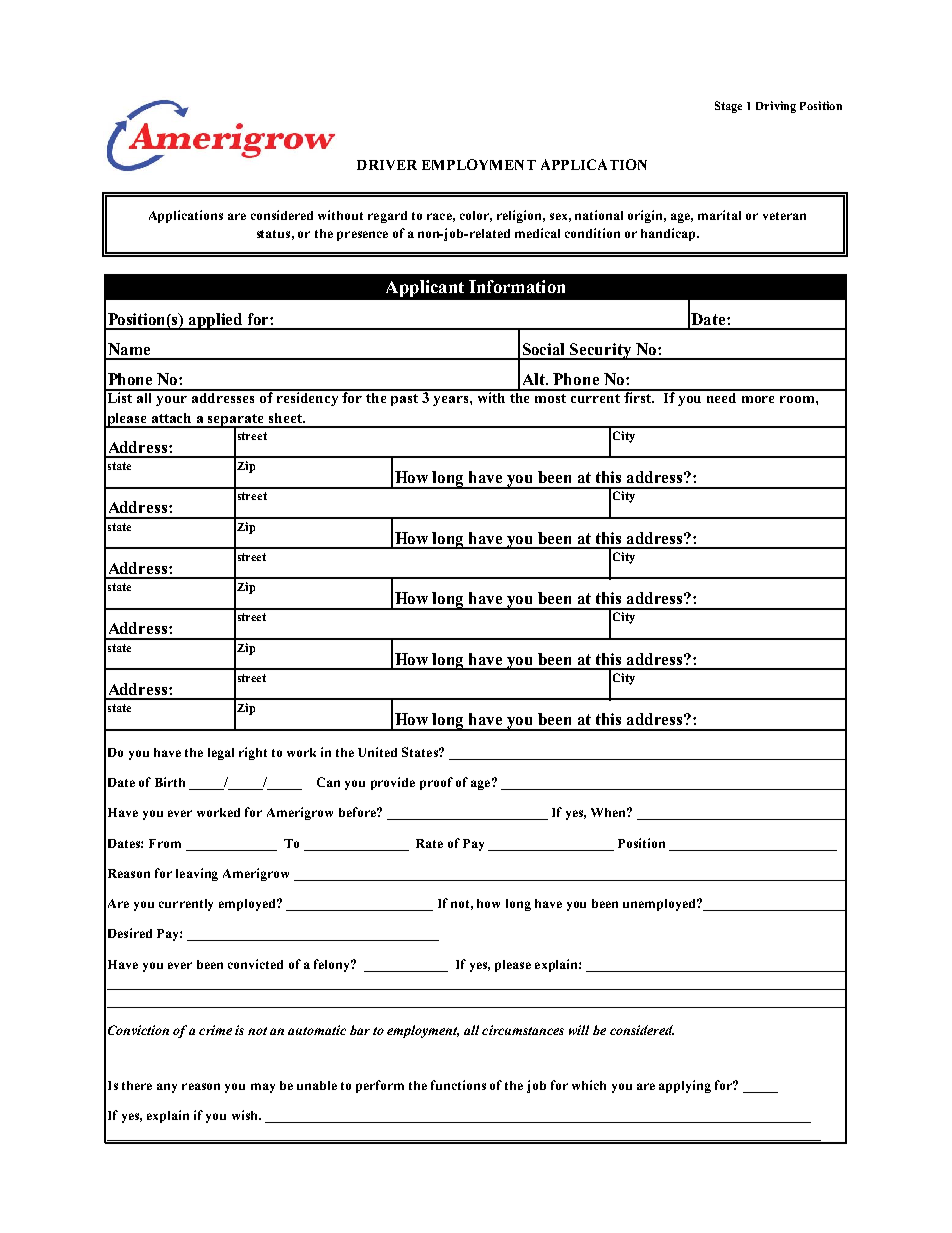 This document has width=952, height=1233. I want to click on DRIVER, so click(387, 165).
